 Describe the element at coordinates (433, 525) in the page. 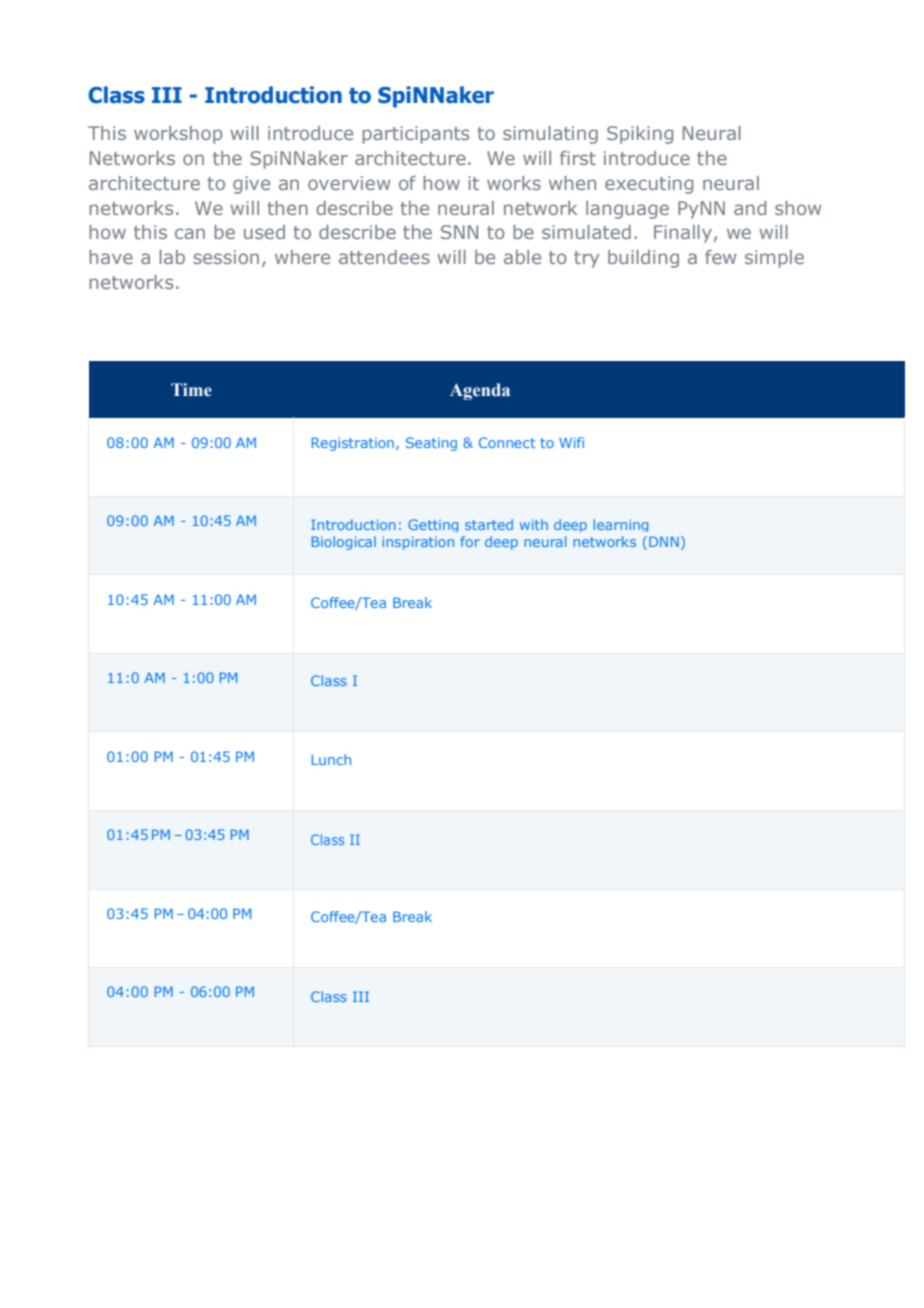

I see `Getting` at that location.
